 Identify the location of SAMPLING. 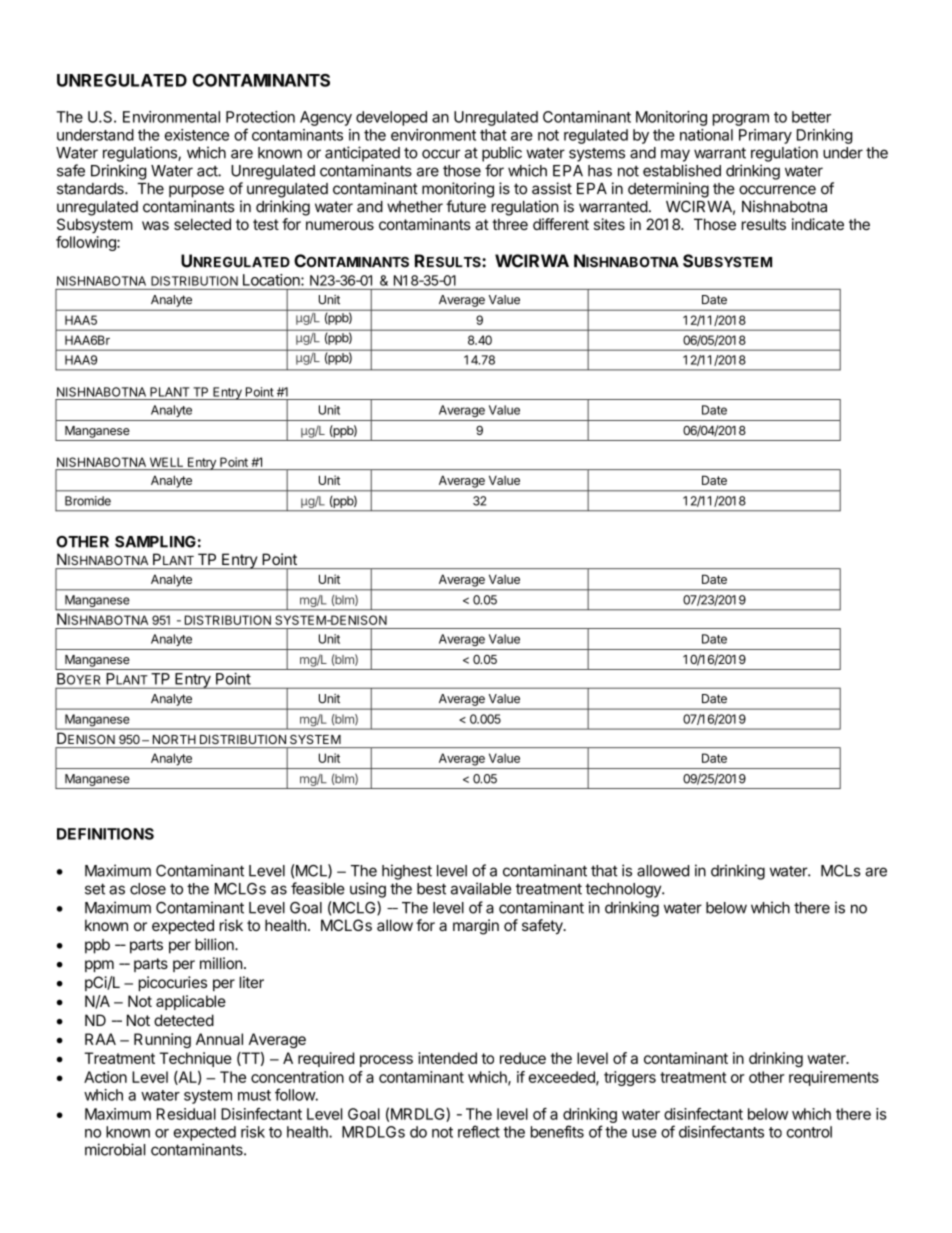
(155, 542).
